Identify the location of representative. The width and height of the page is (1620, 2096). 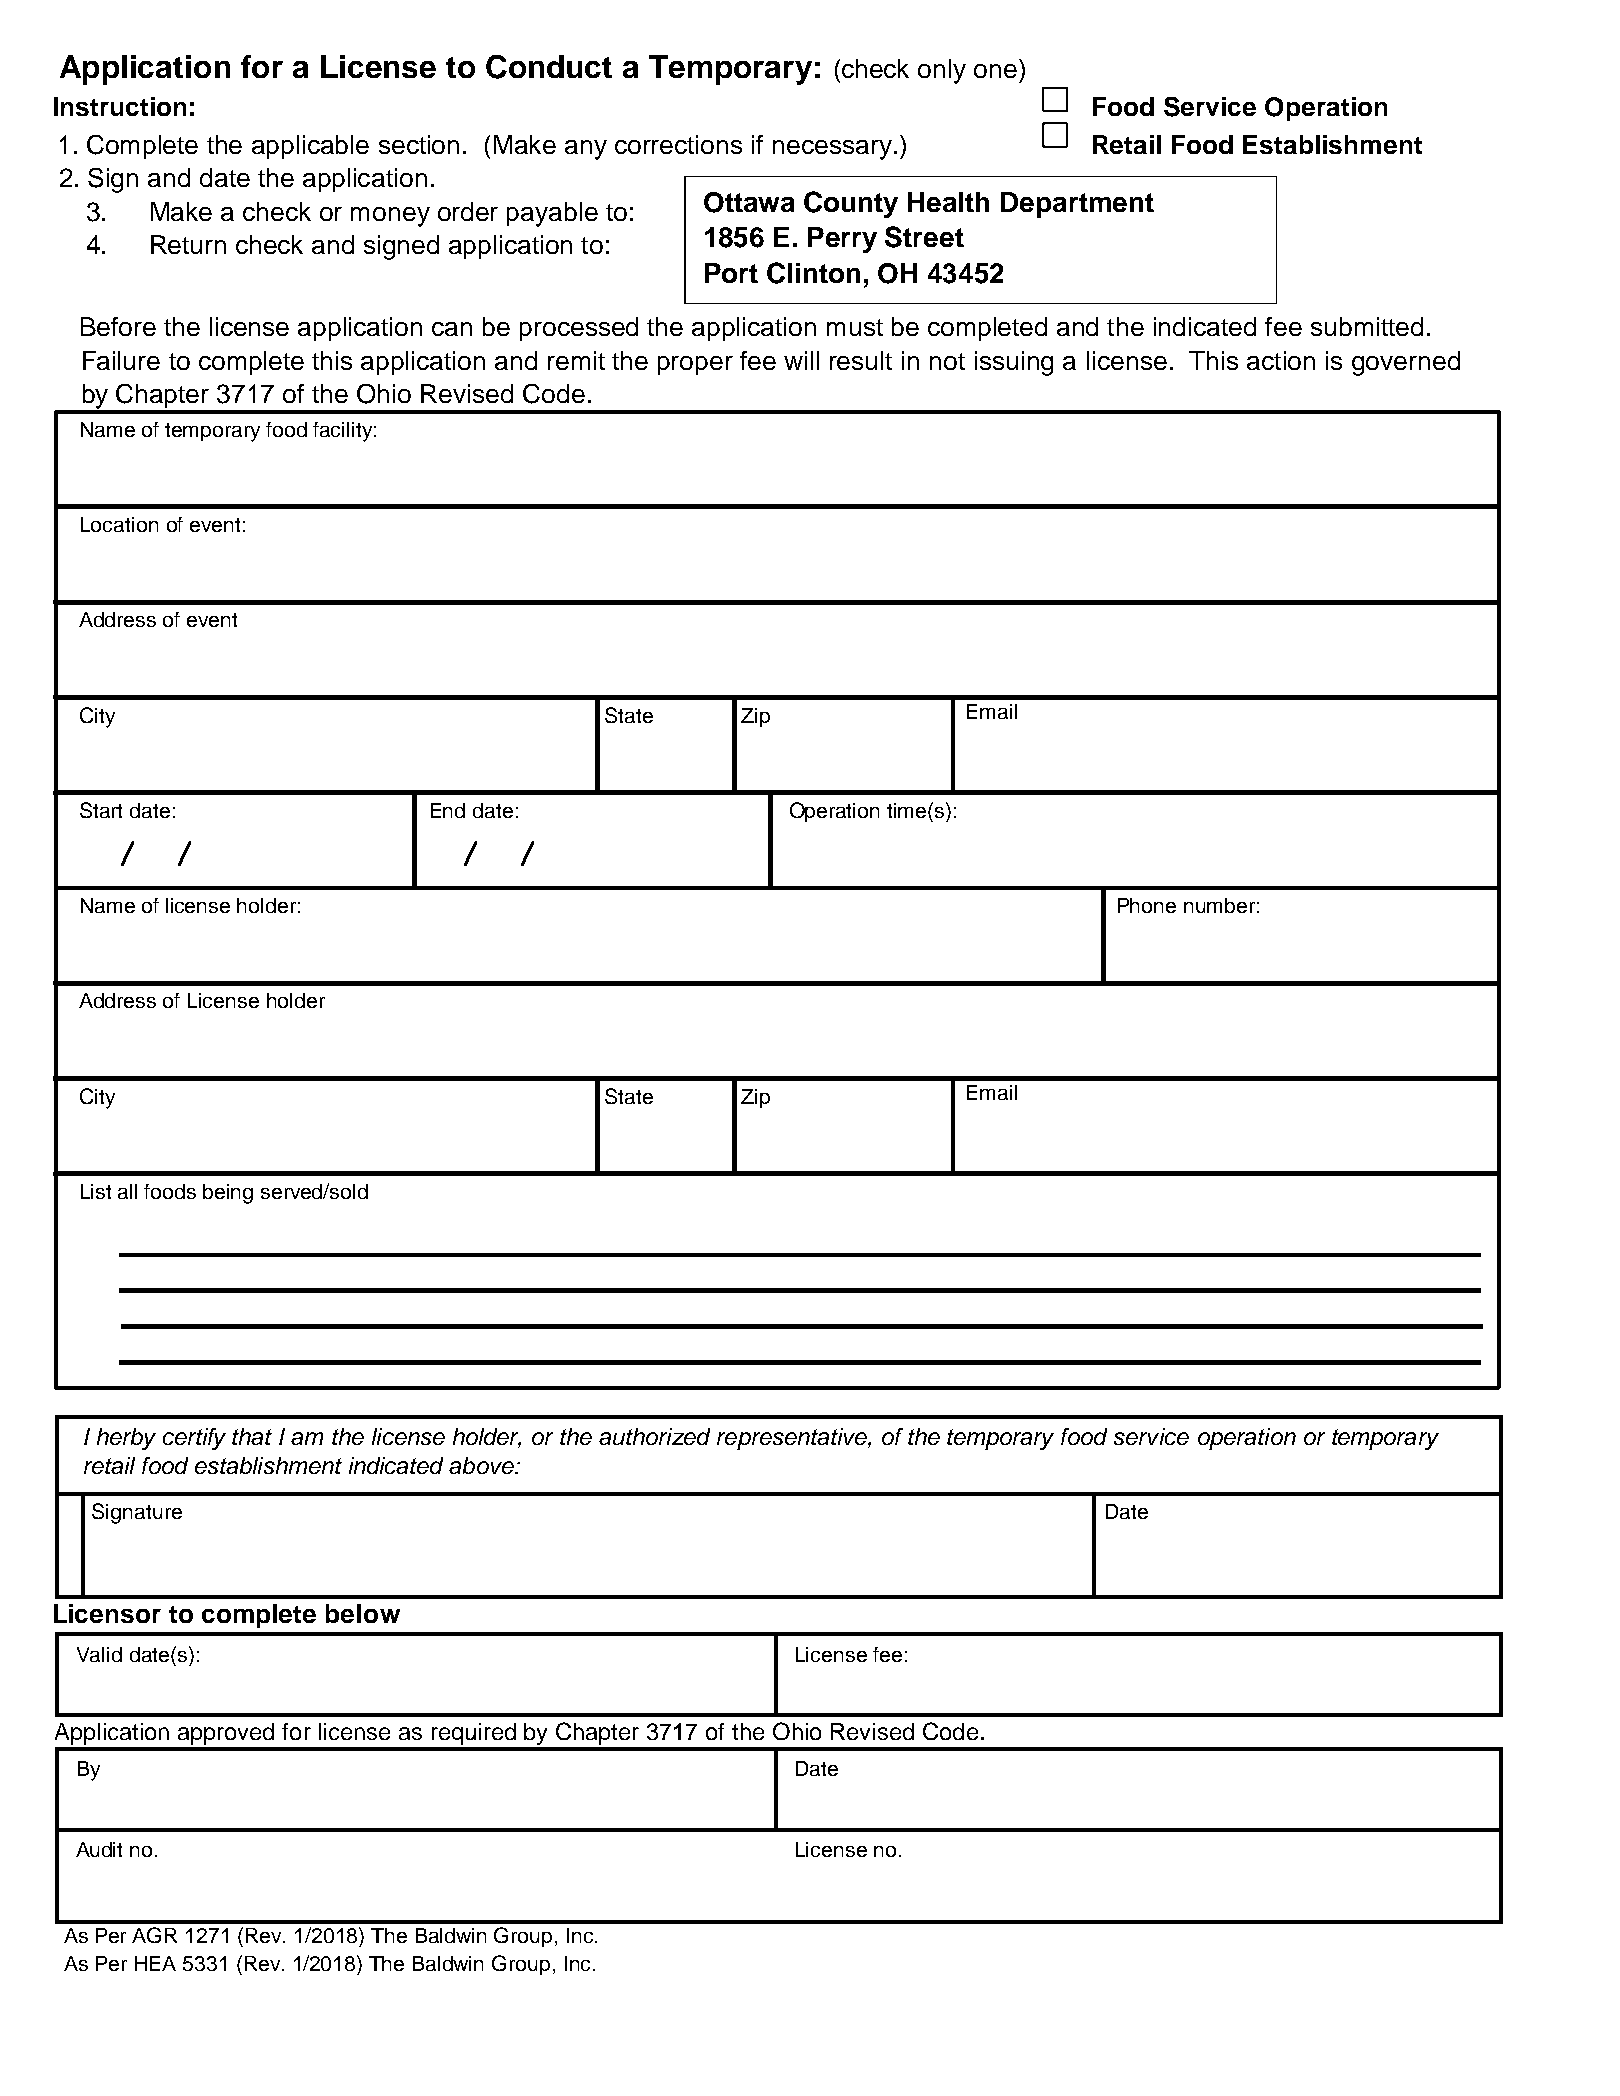
(793, 1439).
